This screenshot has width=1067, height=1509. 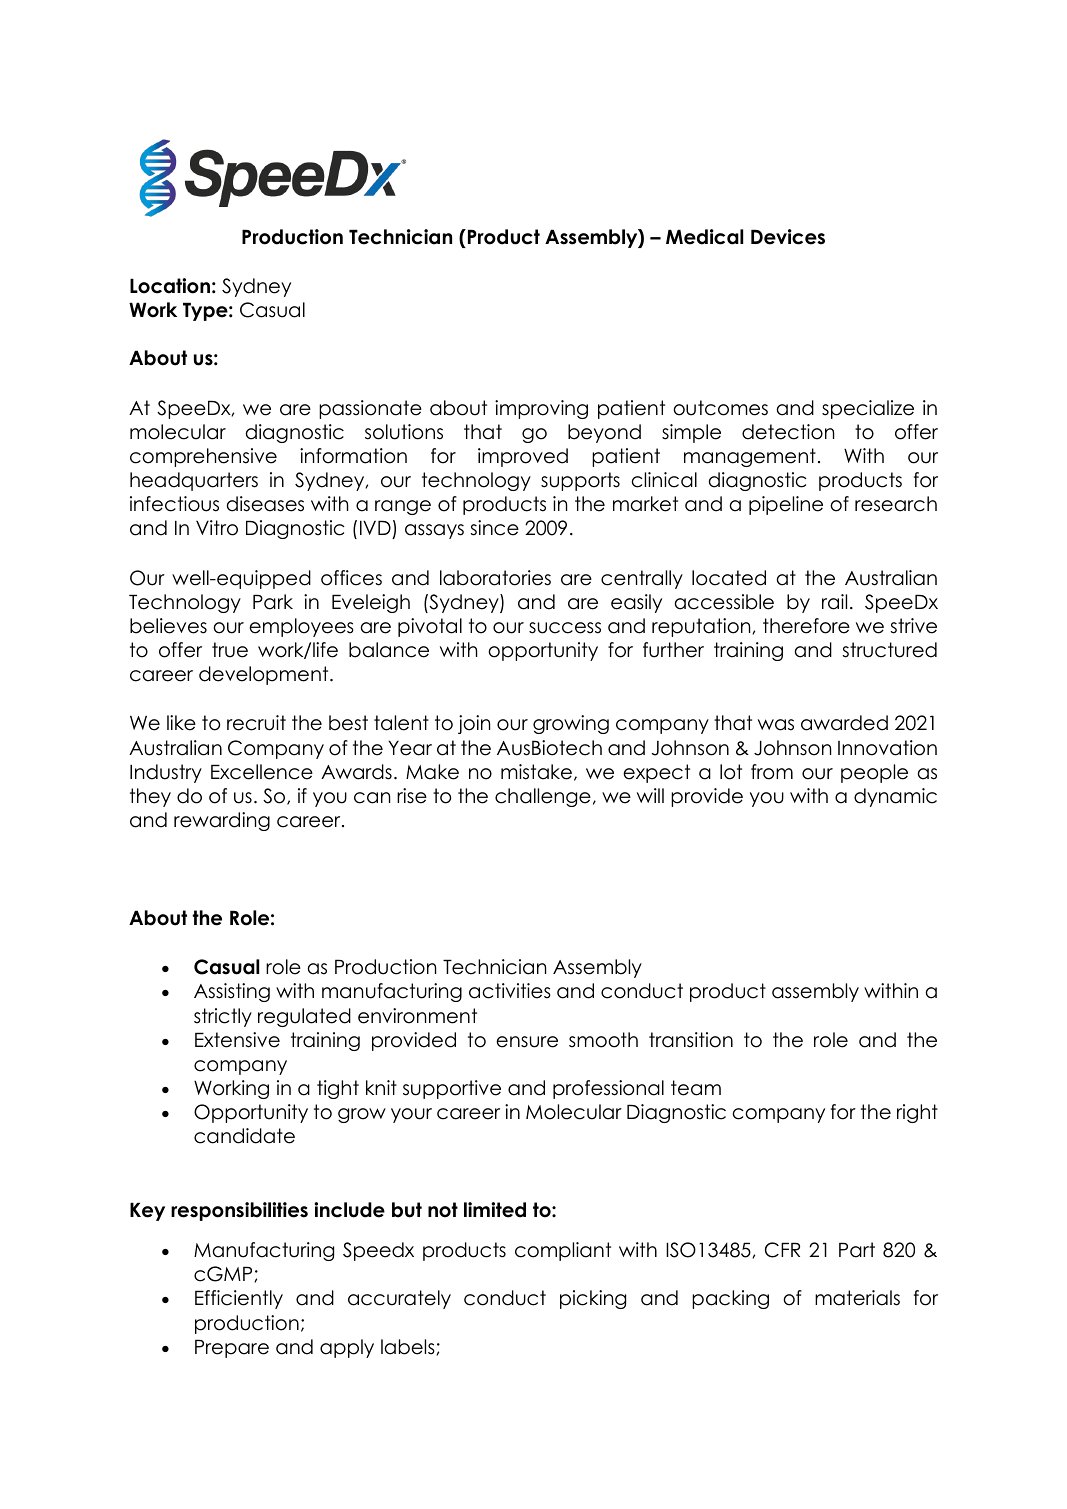 I want to click on Devices, so click(x=788, y=237).
